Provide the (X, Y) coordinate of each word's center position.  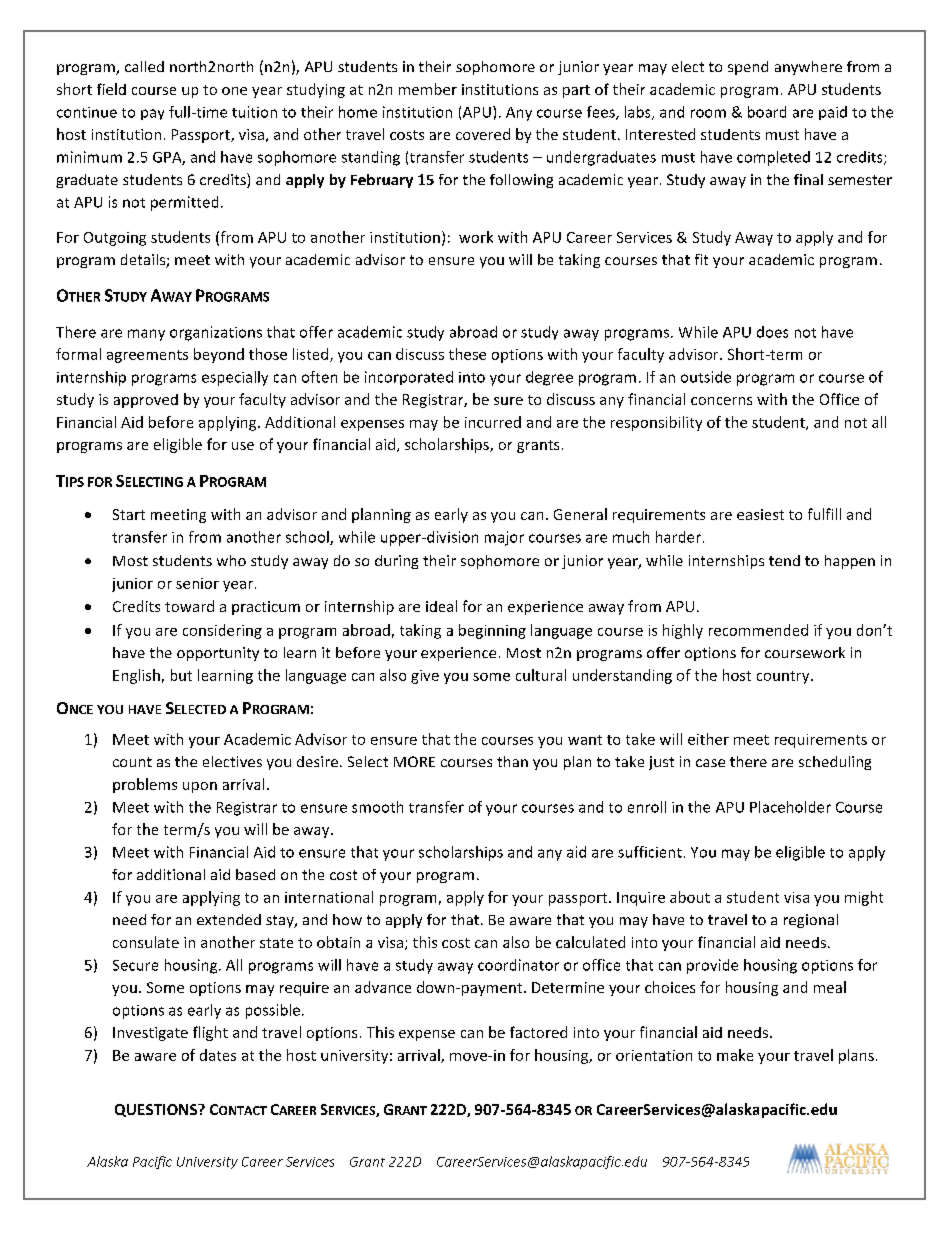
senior (197, 583)
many (146, 335)
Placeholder (790, 807)
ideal (441, 606)
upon (200, 787)
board (767, 112)
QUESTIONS (157, 1110)
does (772, 332)
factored (538, 1032)
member (428, 89)
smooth (377, 807)
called (144, 66)
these (467, 354)
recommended (758, 630)
